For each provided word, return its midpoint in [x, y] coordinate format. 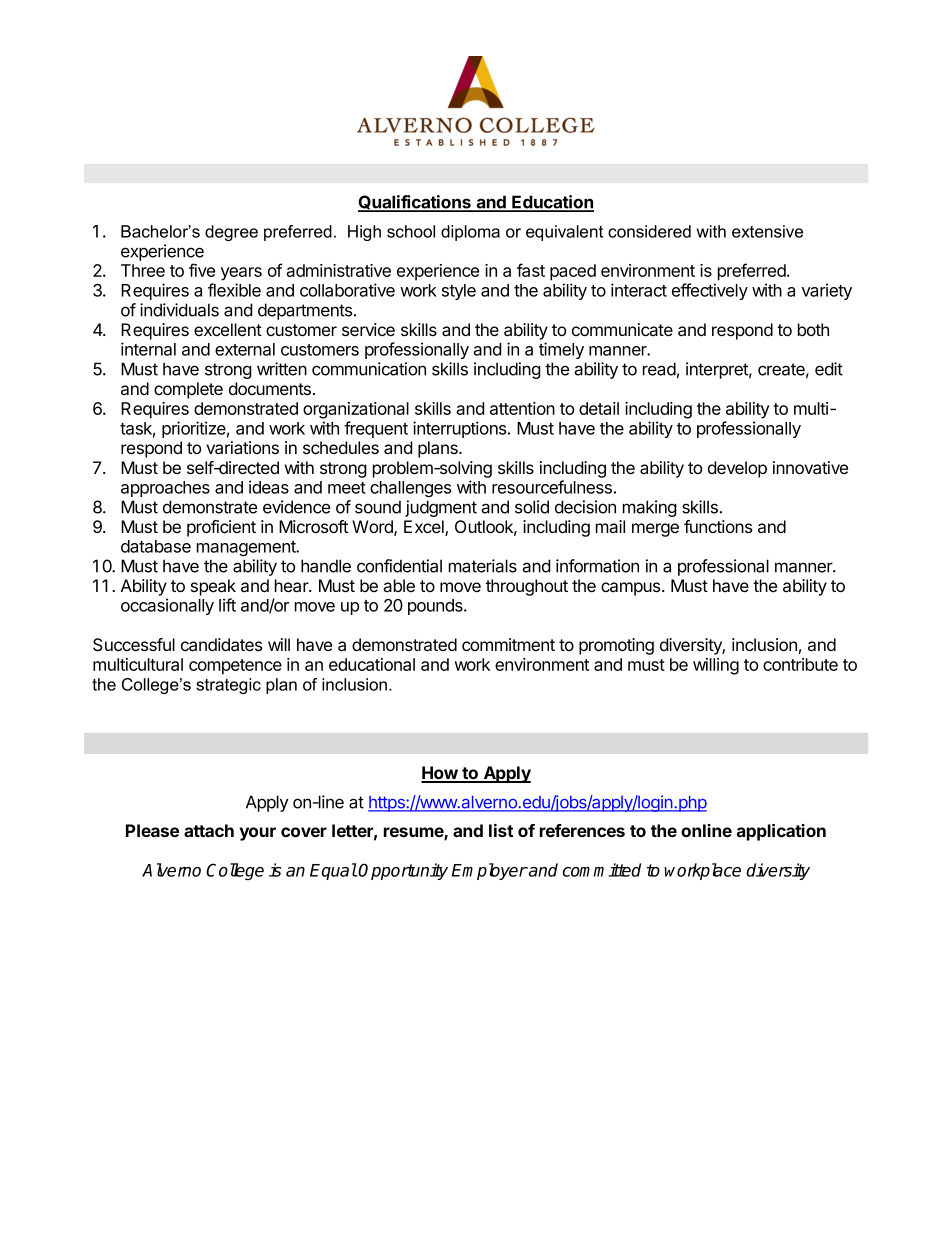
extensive [767, 231]
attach [209, 830]
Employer [490, 871]
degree [231, 233]
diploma [470, 233]
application [781, 832]
